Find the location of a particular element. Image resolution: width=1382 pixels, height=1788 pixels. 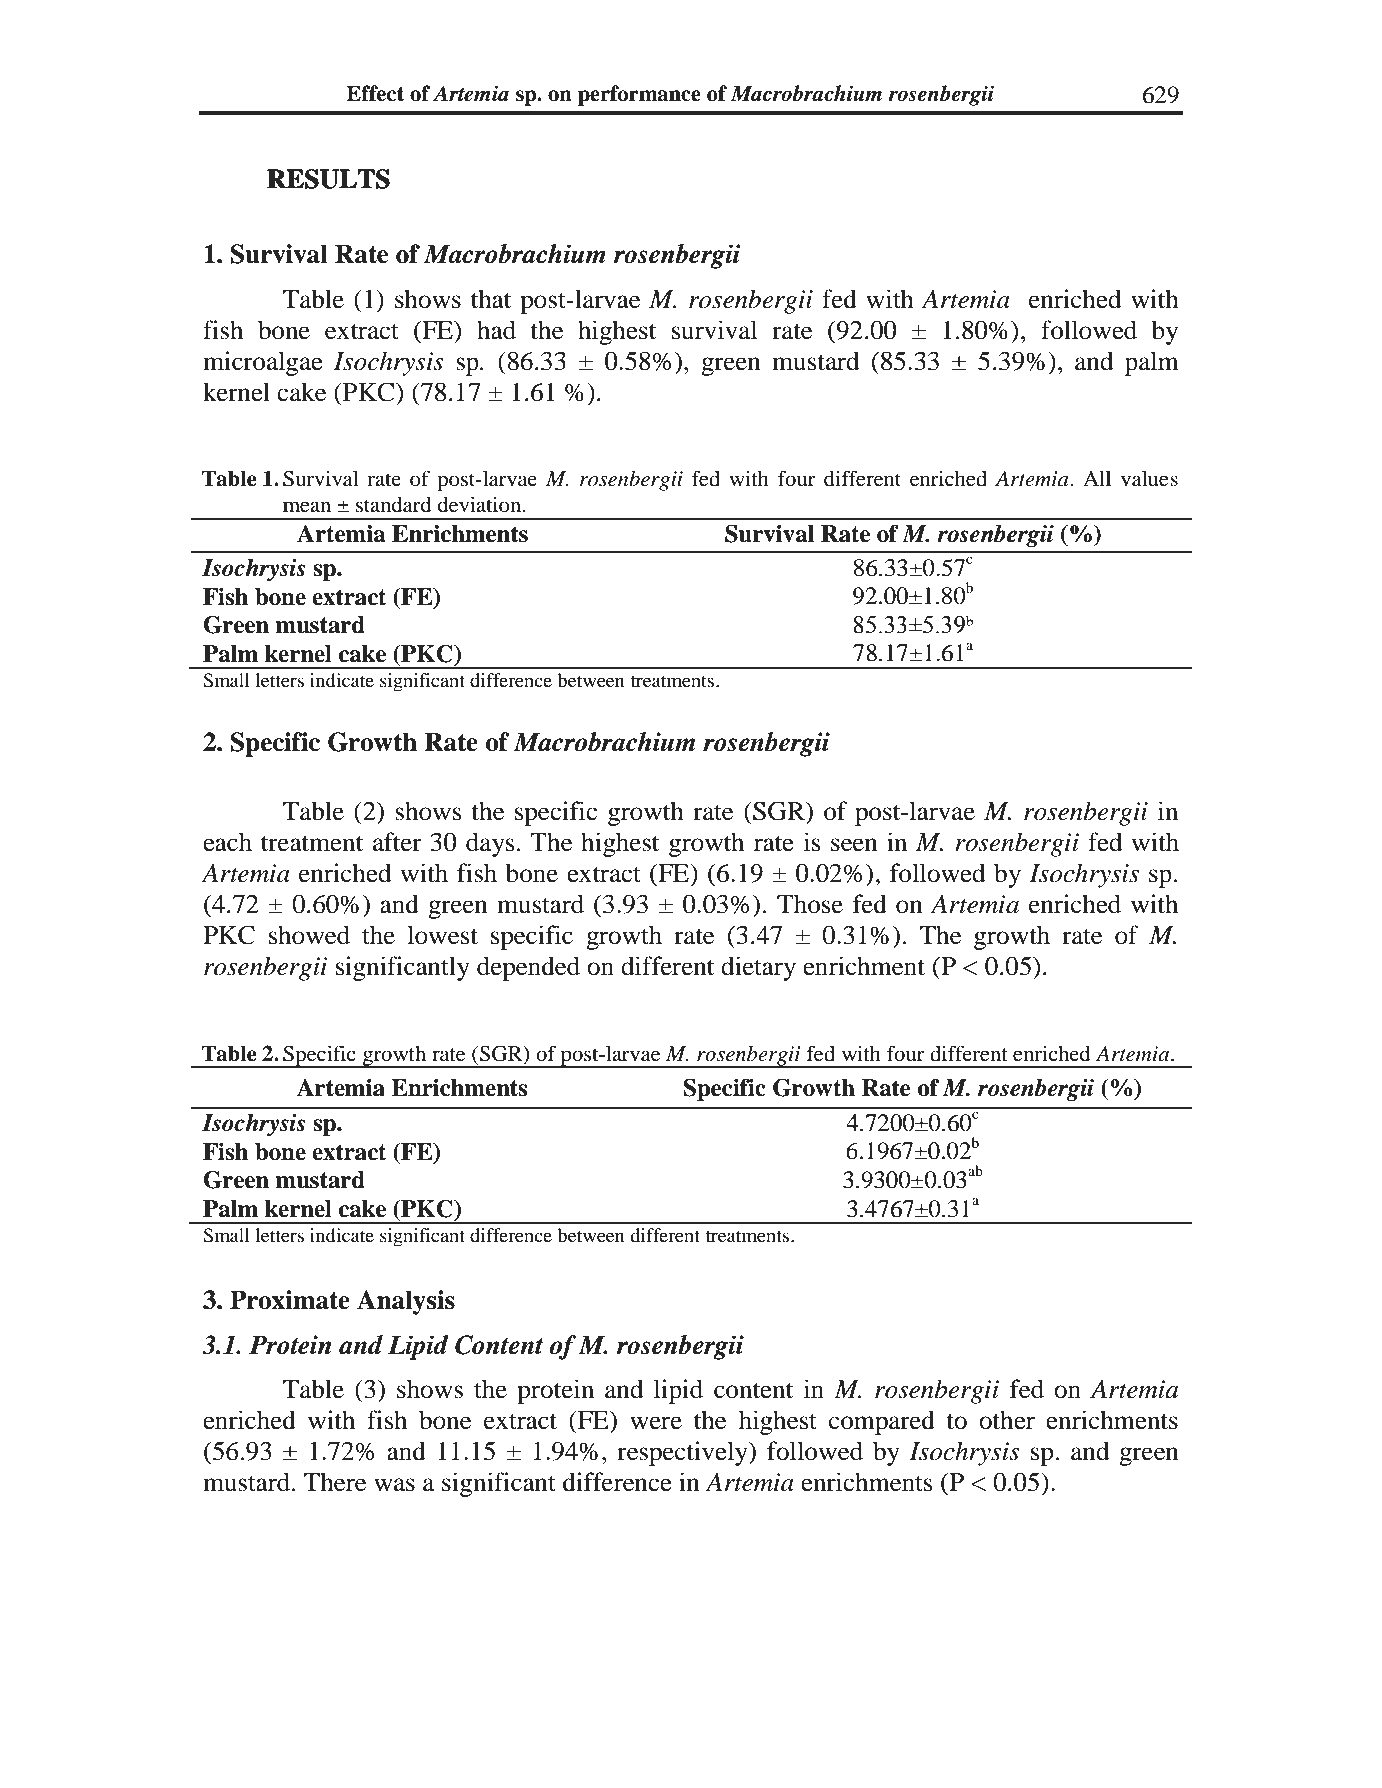

There is located at coordinates (335, 1482).
